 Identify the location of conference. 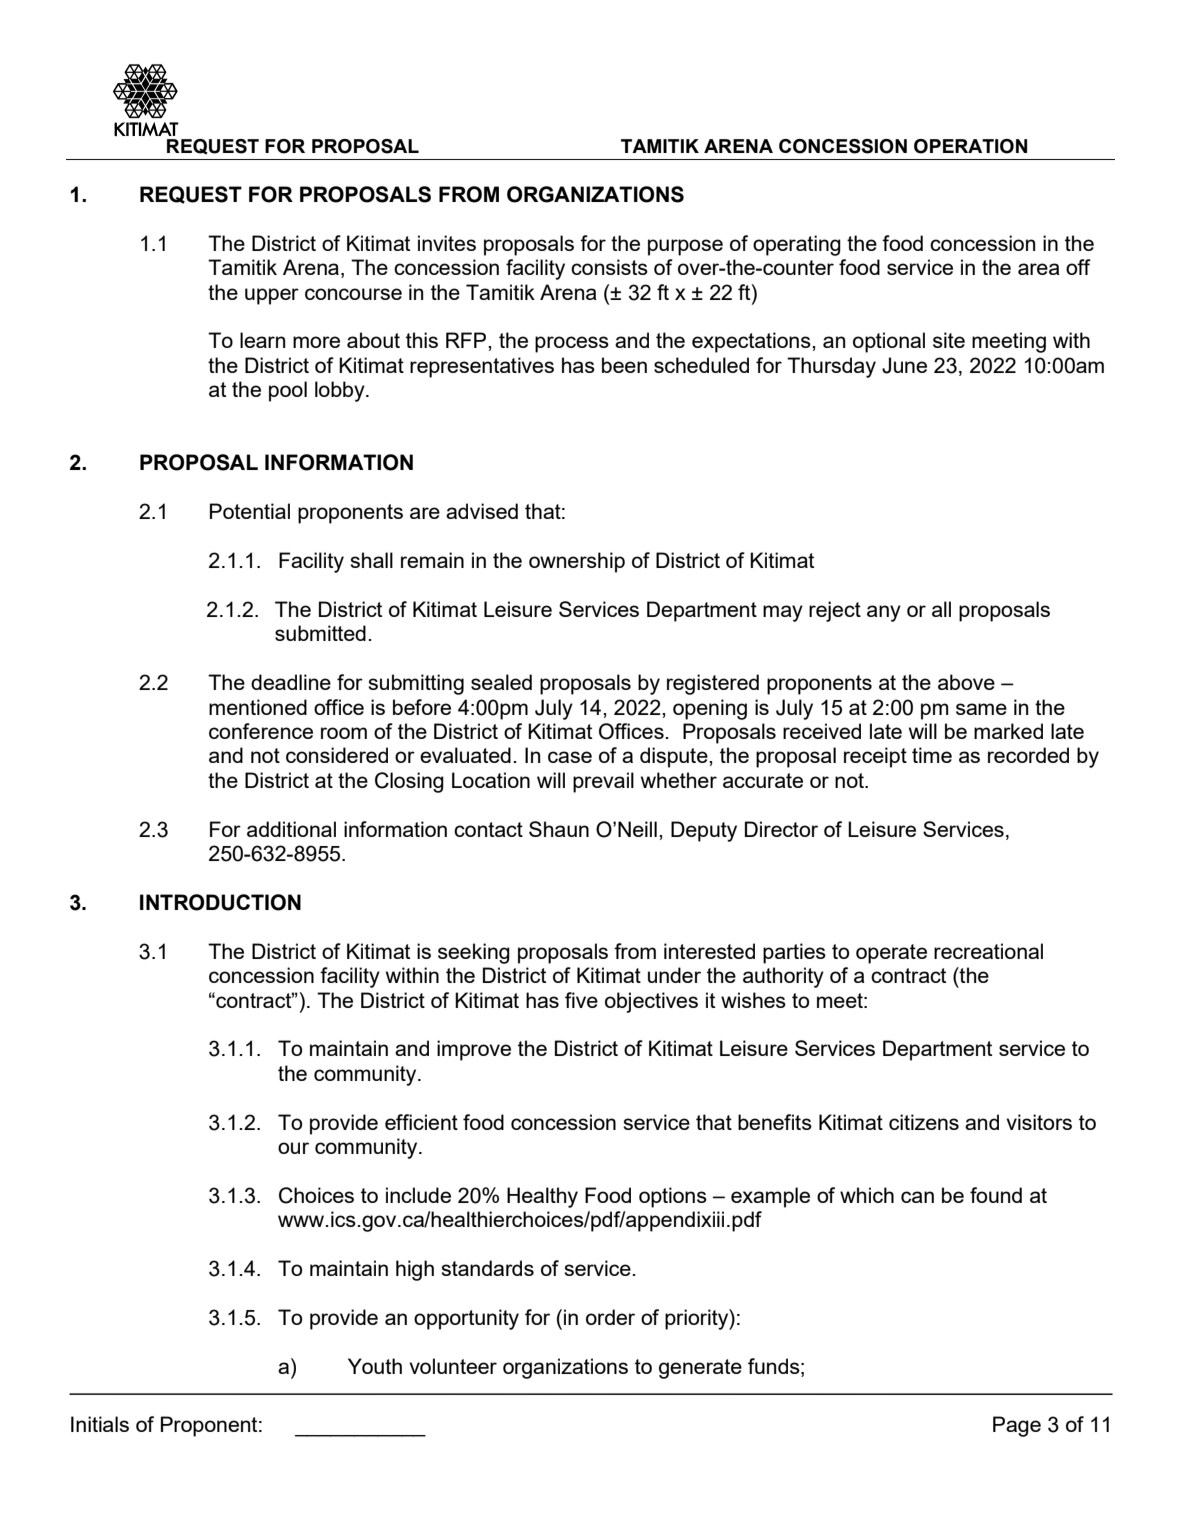
(261, 731).
